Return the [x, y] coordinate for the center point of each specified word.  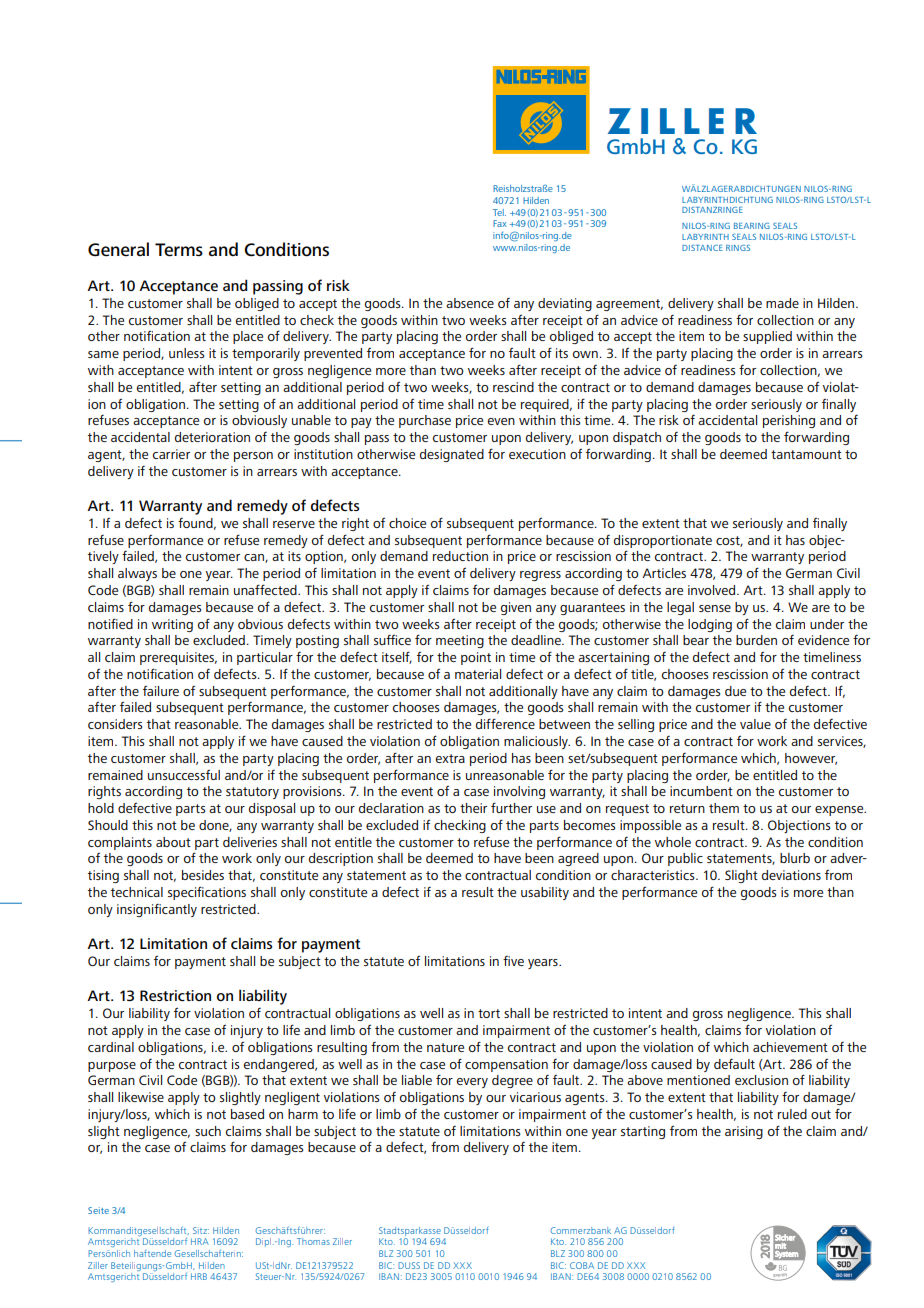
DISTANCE [702, 248]
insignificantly [157, 910]
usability [545, 893]
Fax [500, 223]
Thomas [313, 1241]
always [137, 574]
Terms [179, 250]
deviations [791, 875]
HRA [200, 1241]
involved [713, 590]
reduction [460, 556]
